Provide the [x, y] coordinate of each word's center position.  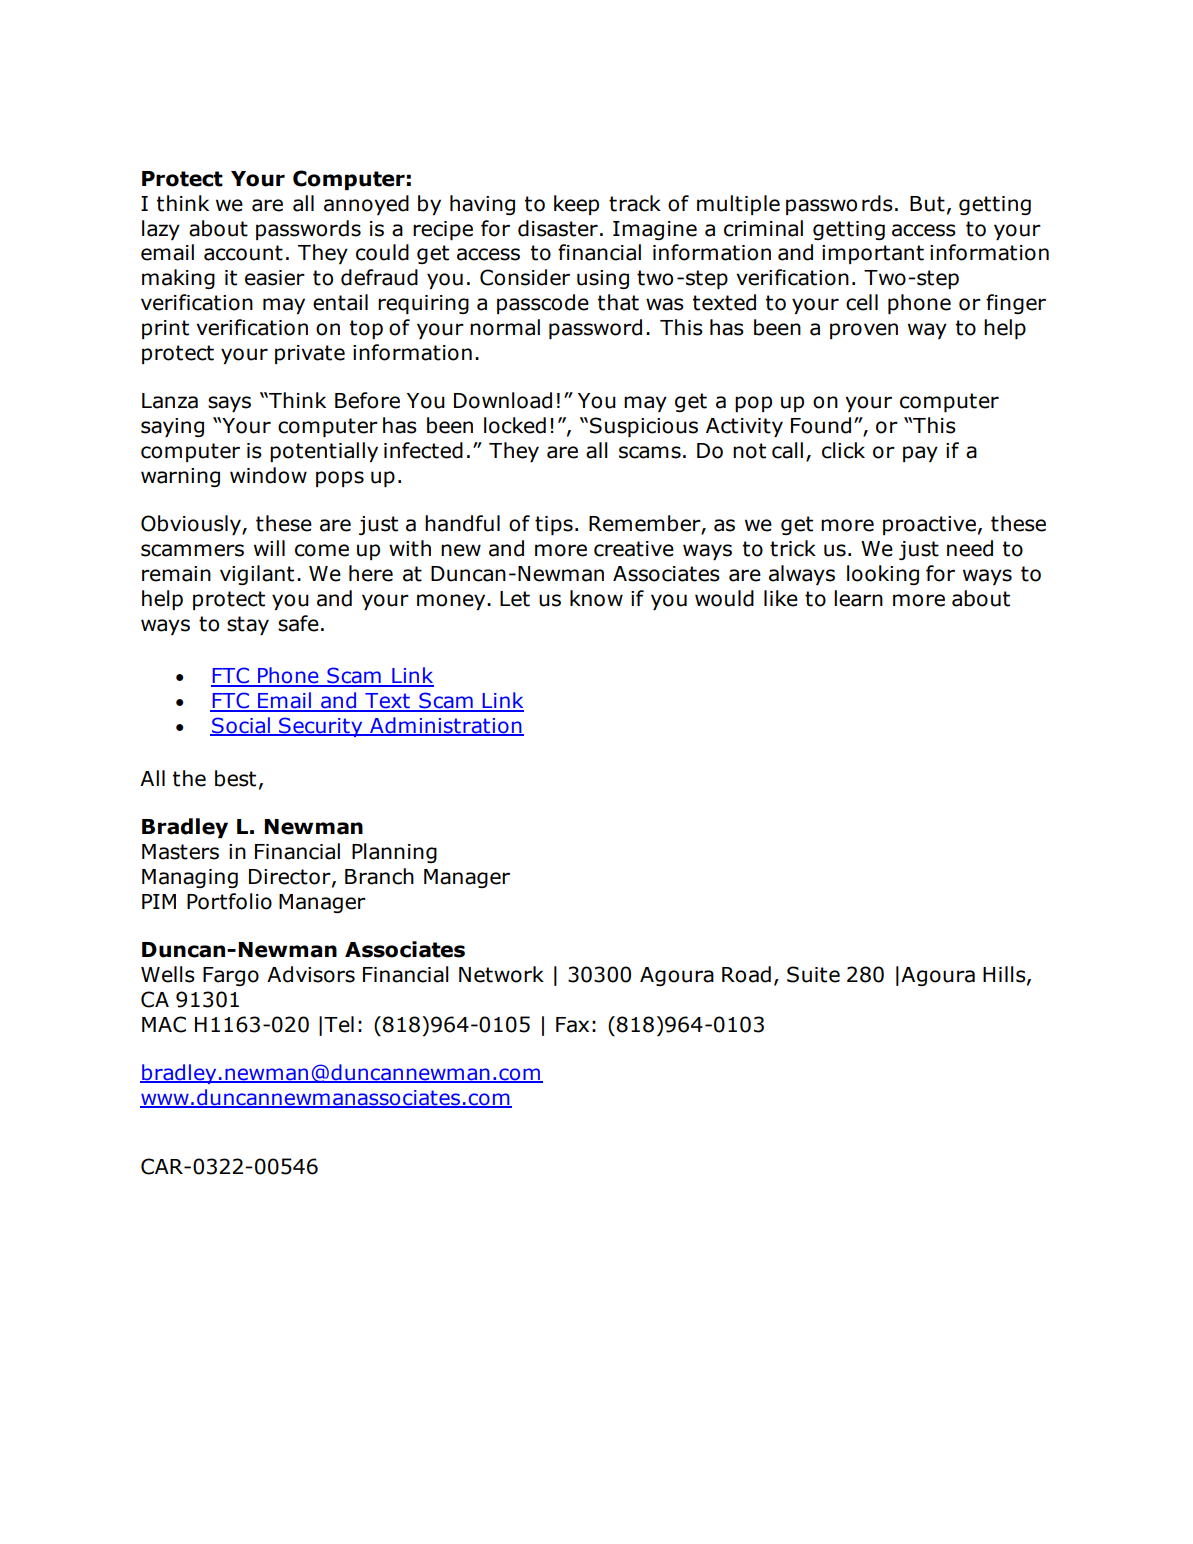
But [927, 204]
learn [858, 598]
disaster [558, 228]
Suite [813, 974]
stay [248, 625]
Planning [394, 853]
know [596, 598]
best [235, 778]
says [229, 404]
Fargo [231, 976]
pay [920, 454]
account [243, 253]
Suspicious [644, 427]
